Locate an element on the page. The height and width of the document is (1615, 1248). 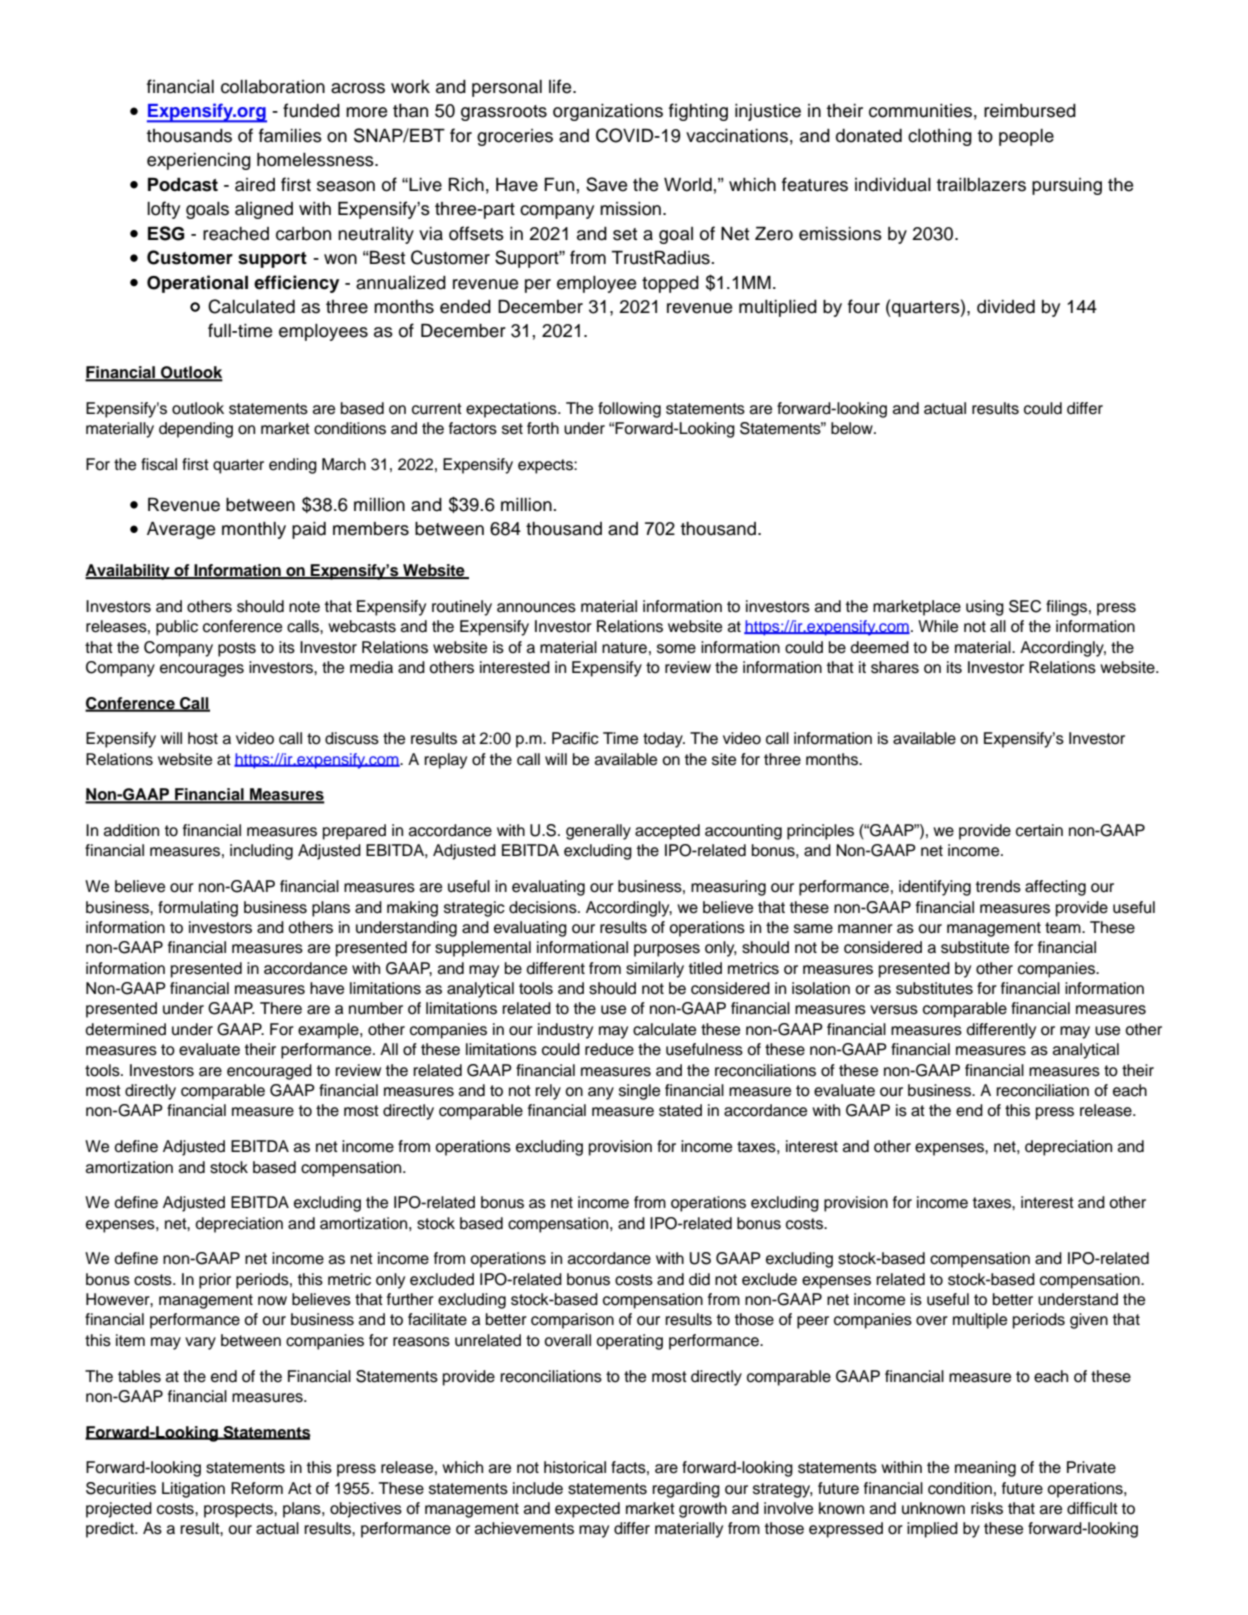
Reform is located at coordinates (257, 1488).
